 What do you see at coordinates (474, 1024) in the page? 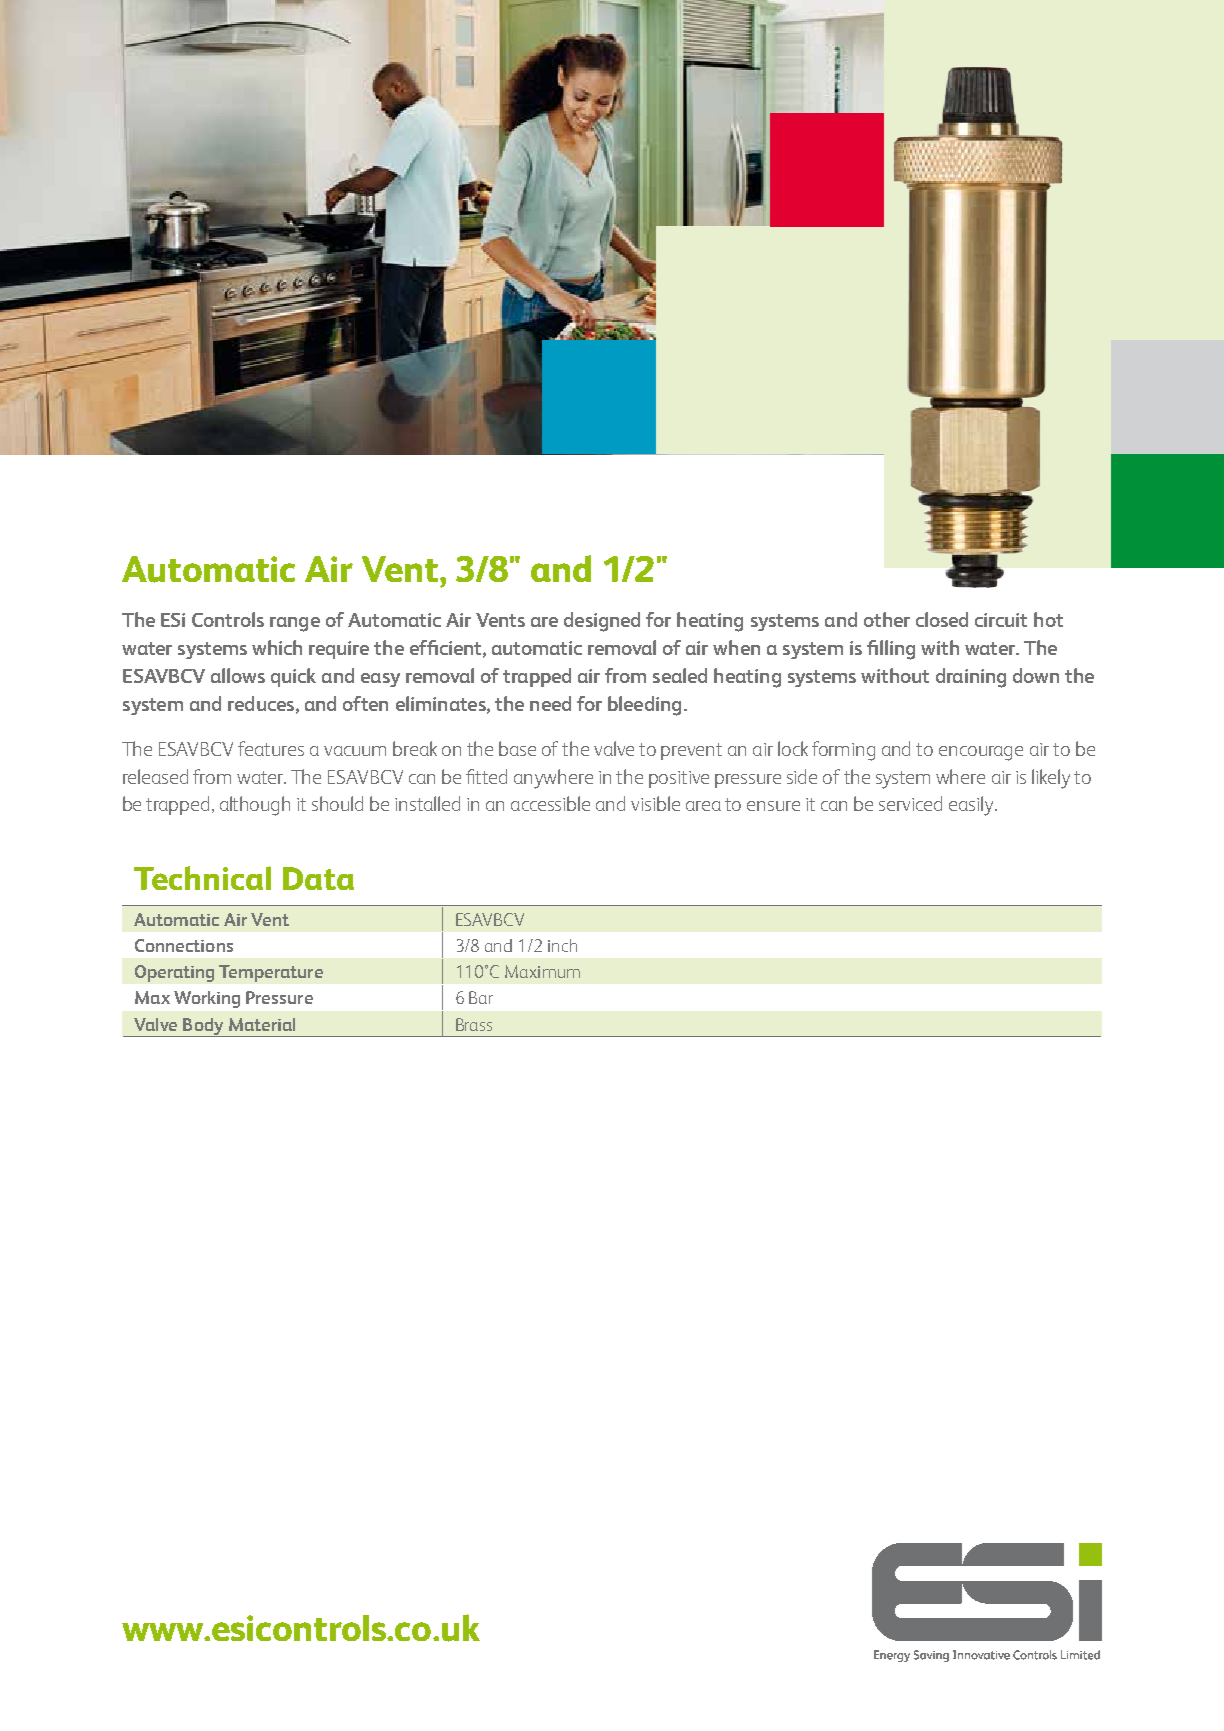
I see `Brass` at bounding box center [474, 1024].
